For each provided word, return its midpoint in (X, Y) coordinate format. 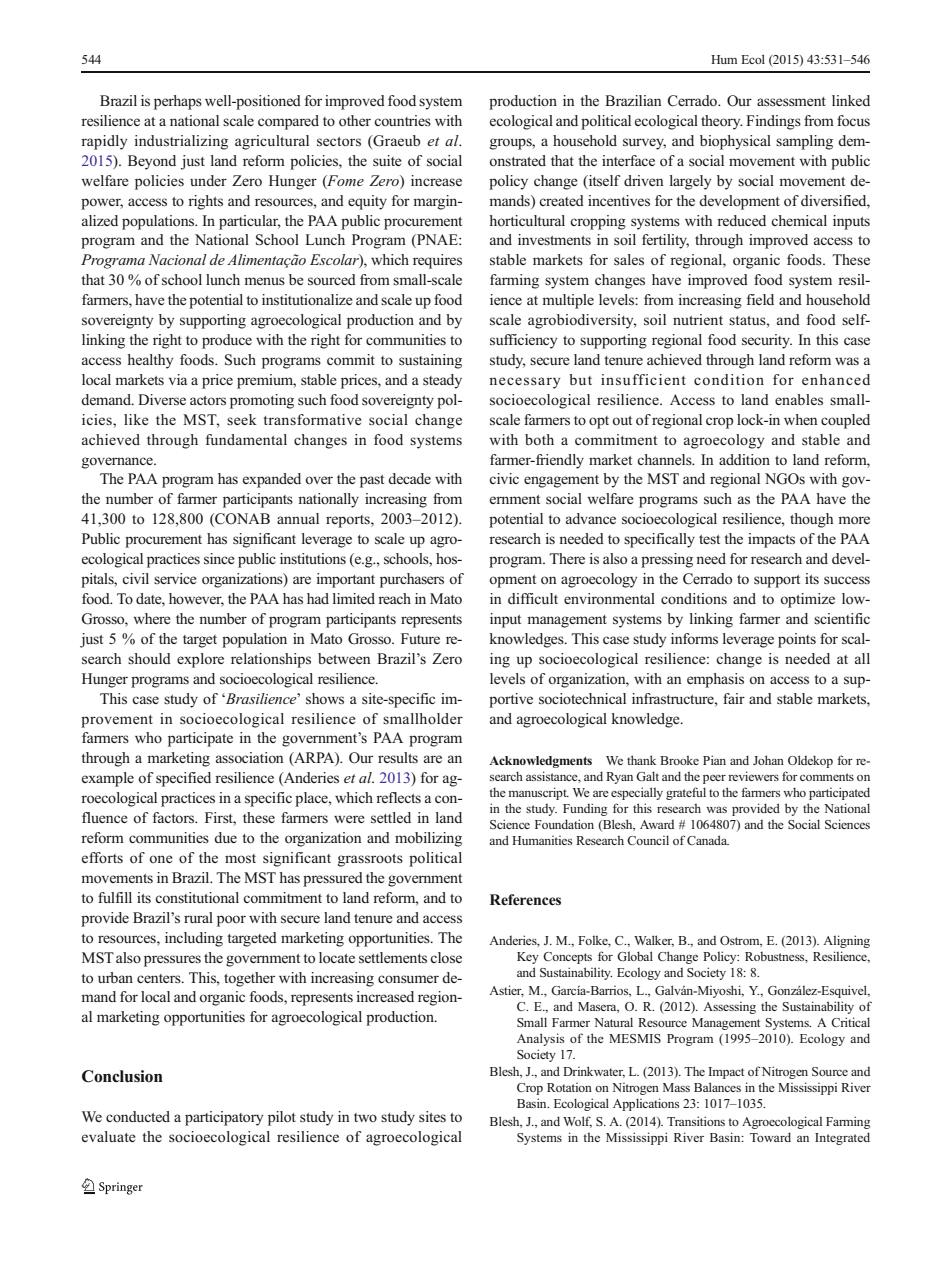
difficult (533, 598)
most (240, 859)
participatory (224, 1118)
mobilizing (428, 839)
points (797, 640)
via (178, 379)
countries (402, 120)
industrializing (181, 142)
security (767, 341)
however (196, 600)
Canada (708, 840)
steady (442, 381)
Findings (773, 122)
